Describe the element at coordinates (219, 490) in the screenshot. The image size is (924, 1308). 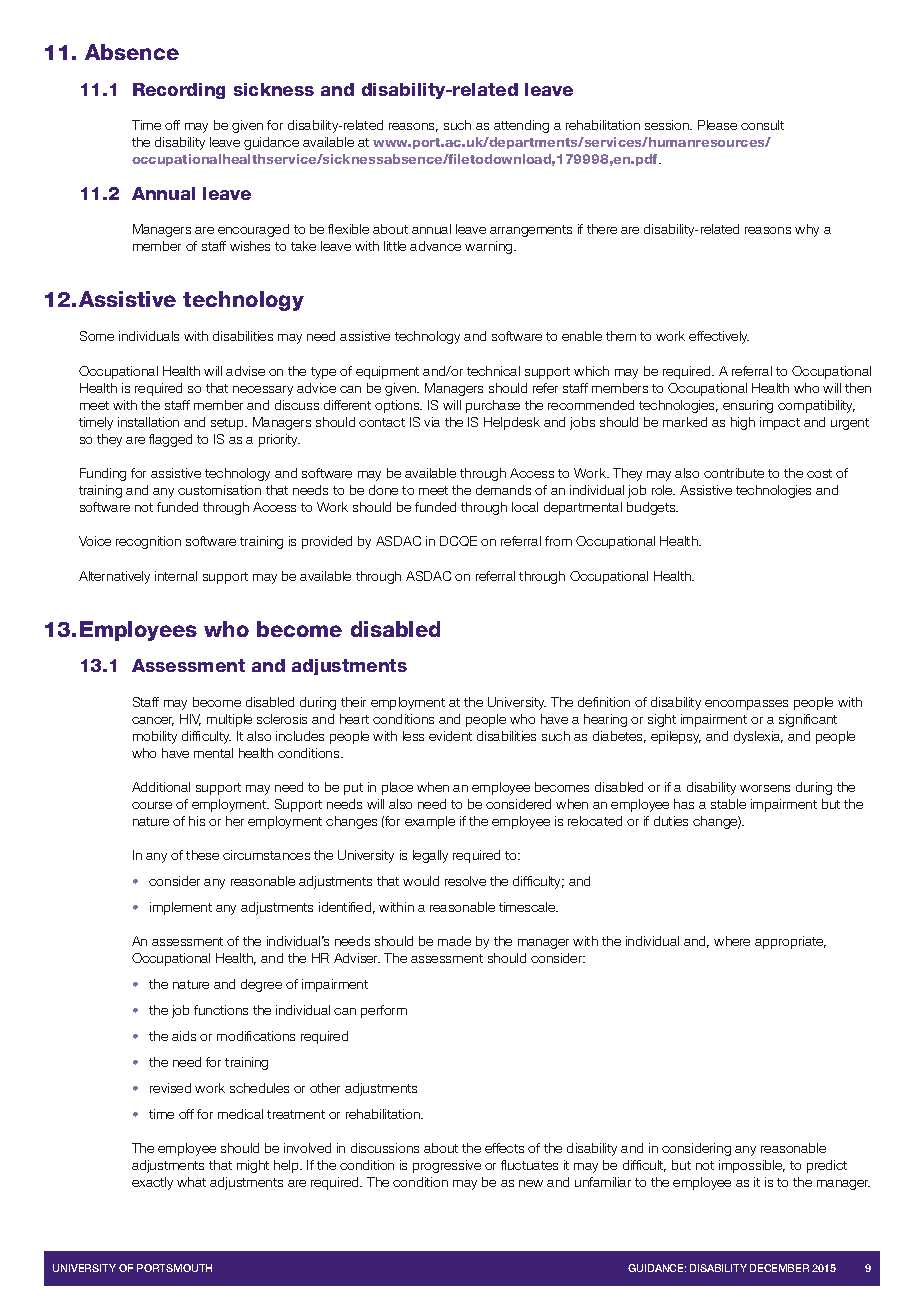
I see `customisation` at that location.
